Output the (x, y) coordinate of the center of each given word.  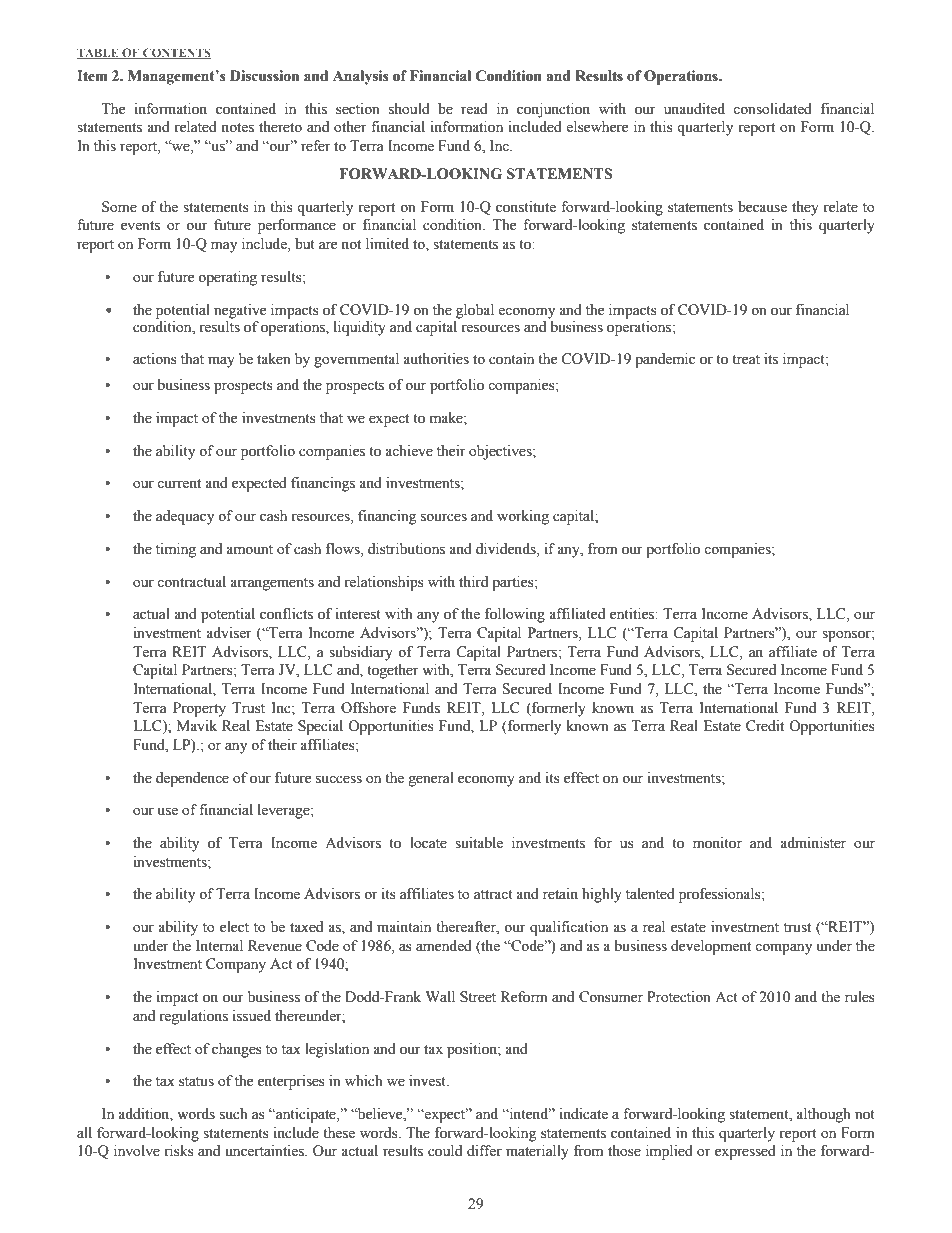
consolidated (772, 109)
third (473, 581)
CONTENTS (176, 54)
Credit (765, 726)
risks (179, 1151)
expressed (745, 1152)
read (474, 109)
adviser (229, 633)
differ (484, 1151)
